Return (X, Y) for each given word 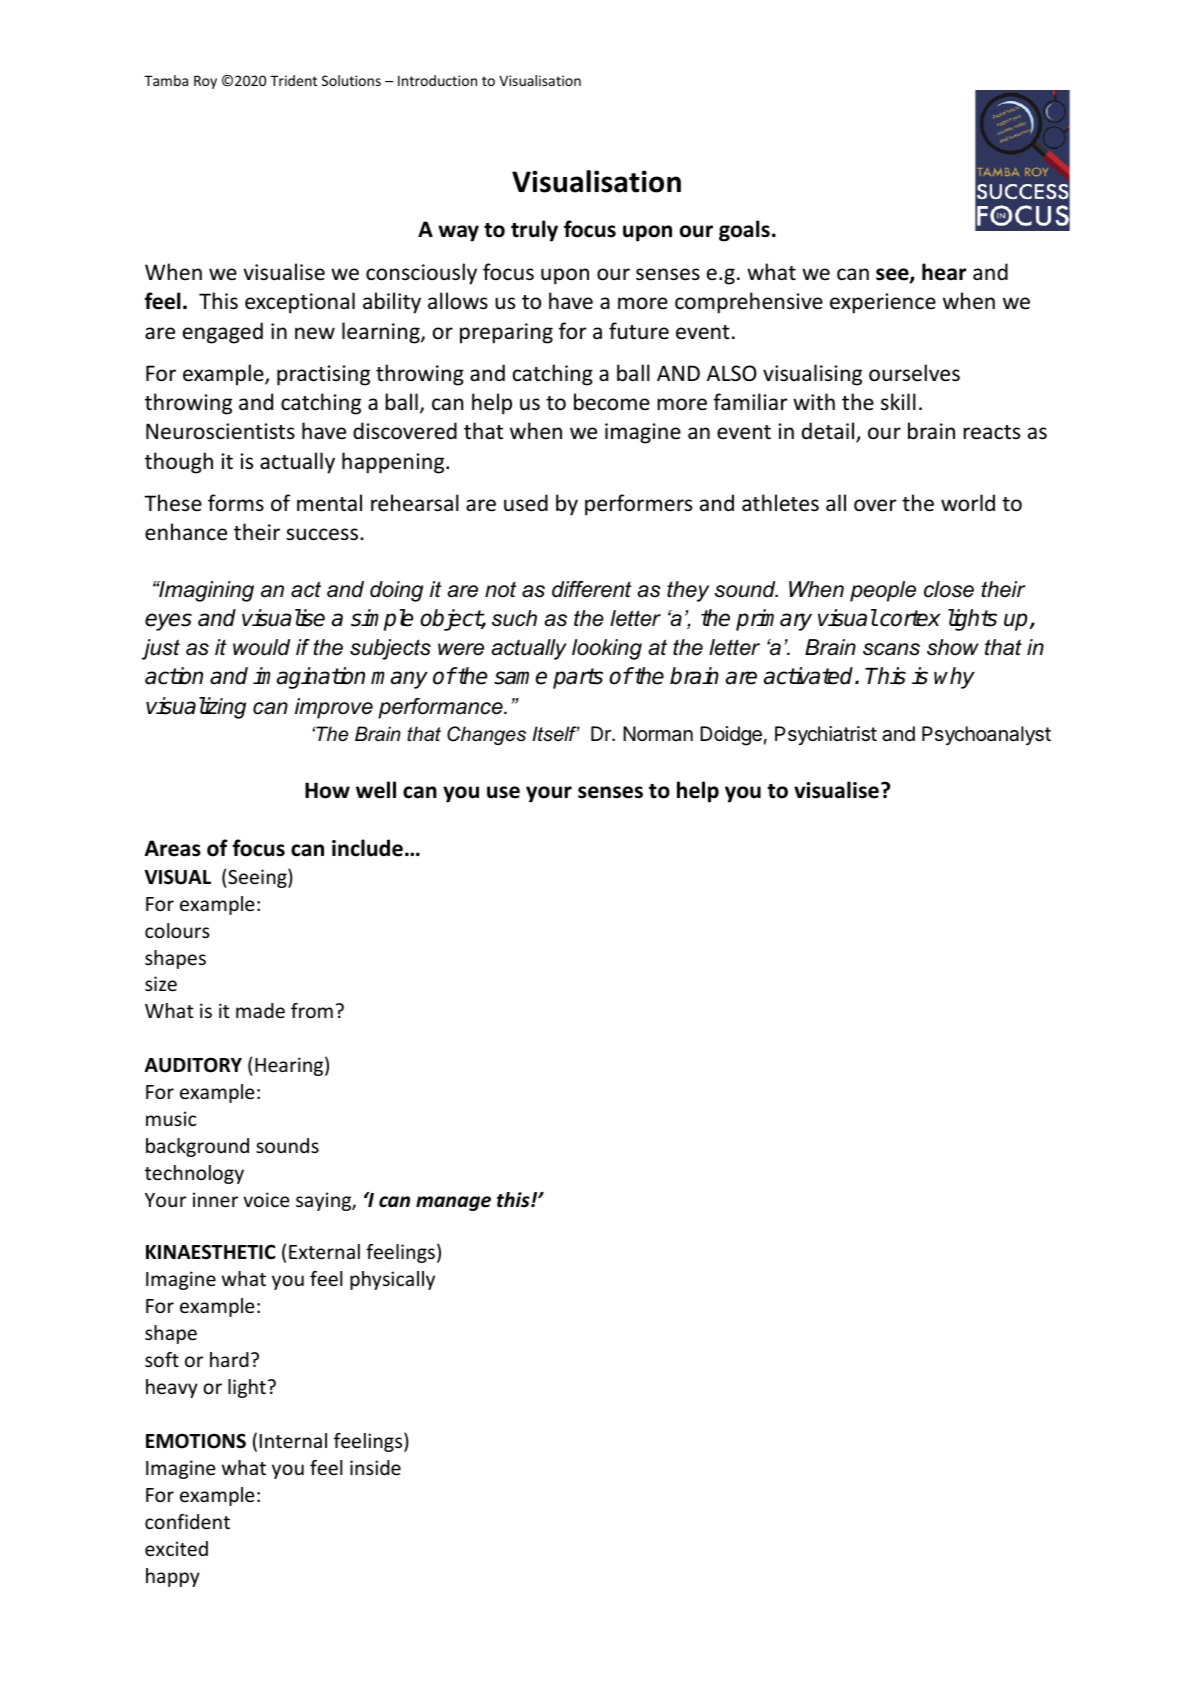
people (883, 591)
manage (453, 1203)
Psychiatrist (826, 735)
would (261, 647)
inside (375, 1467)
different (591, 589)
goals (744, 231)
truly (534, 231)
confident (187, 1521)
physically (392, 1280)
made (260, 1010)
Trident (293, 80)
